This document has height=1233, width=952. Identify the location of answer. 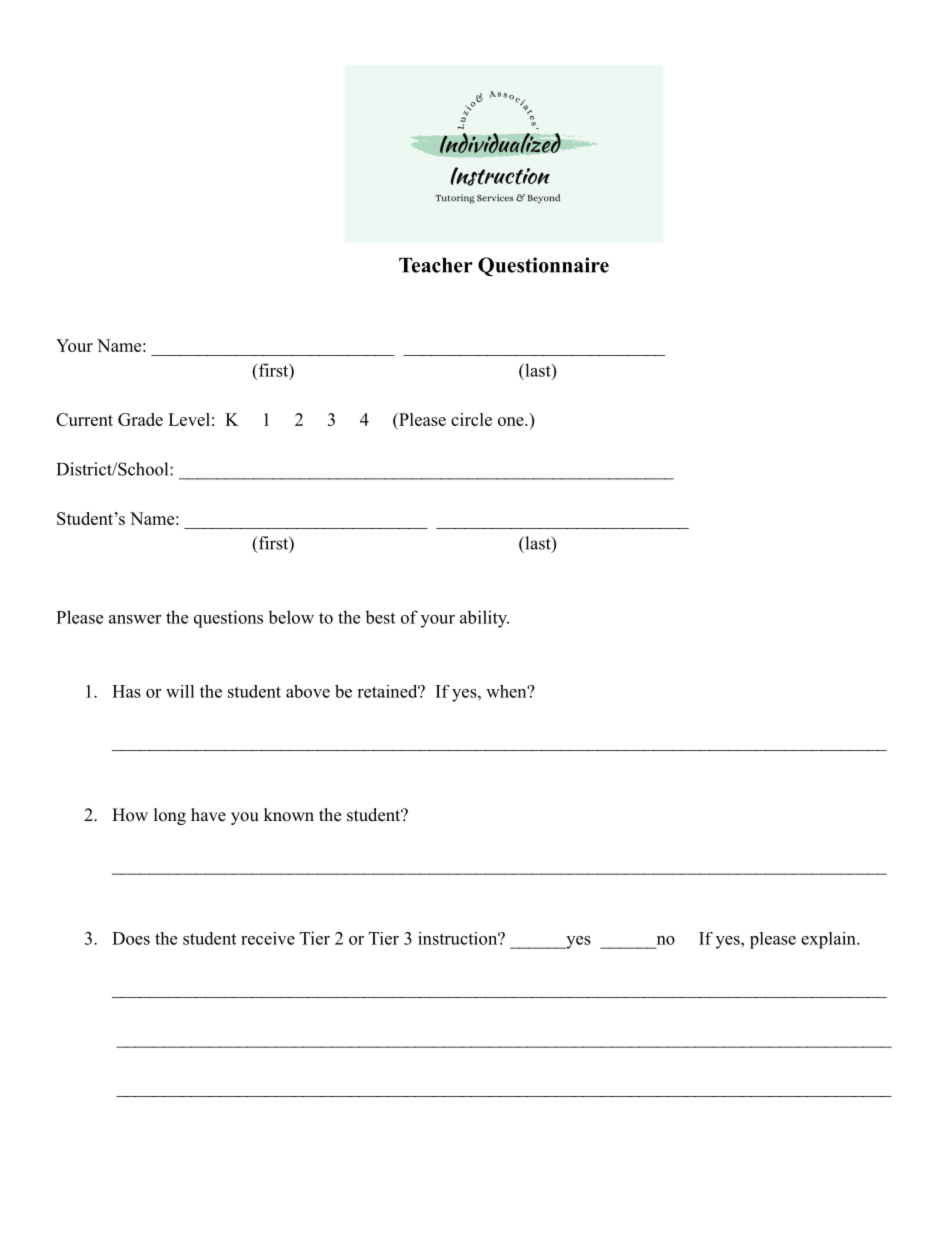
(135, 619).
